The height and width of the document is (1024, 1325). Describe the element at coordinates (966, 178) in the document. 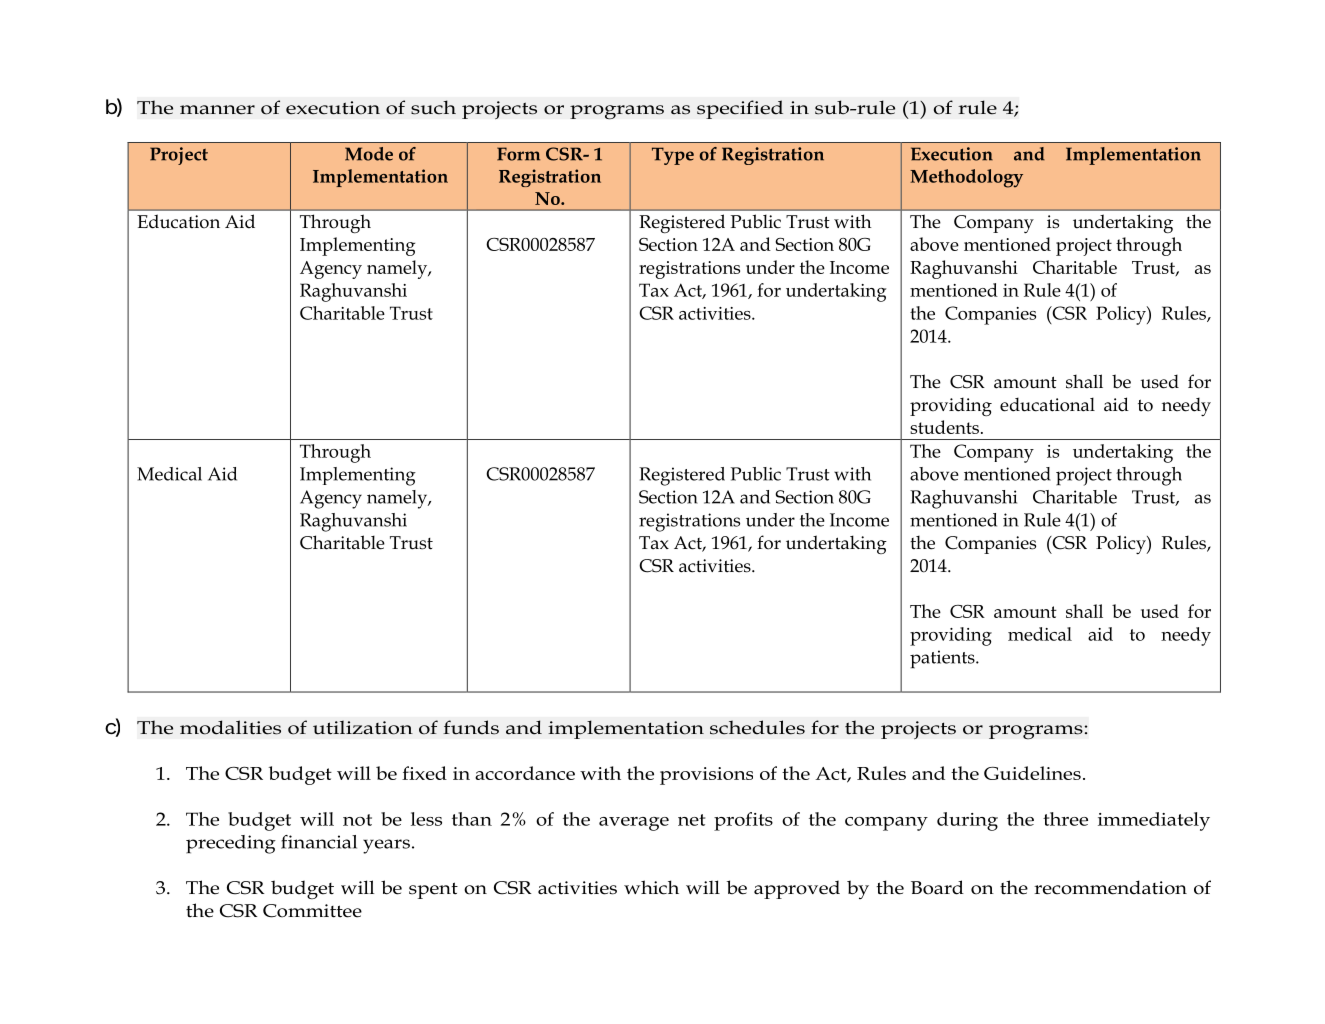

I see `Methodology` at that location.
